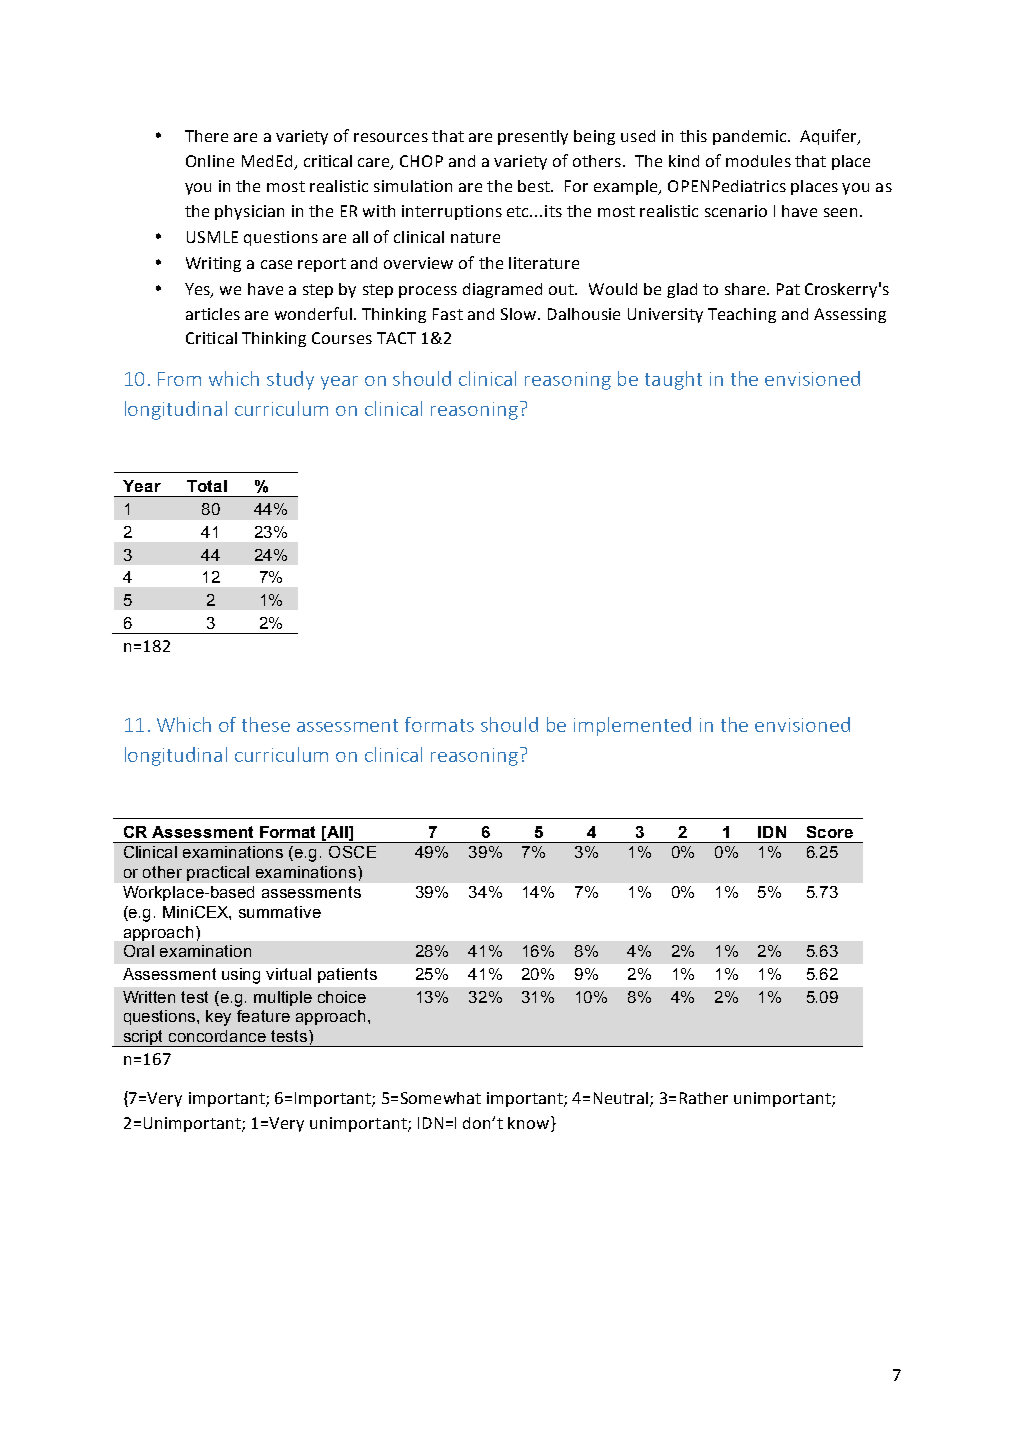 The width and height of the screenshot is (1022, 1445). Describe the element at coordinates (758, 161) in the screenshot. I see `modules` at that location.
